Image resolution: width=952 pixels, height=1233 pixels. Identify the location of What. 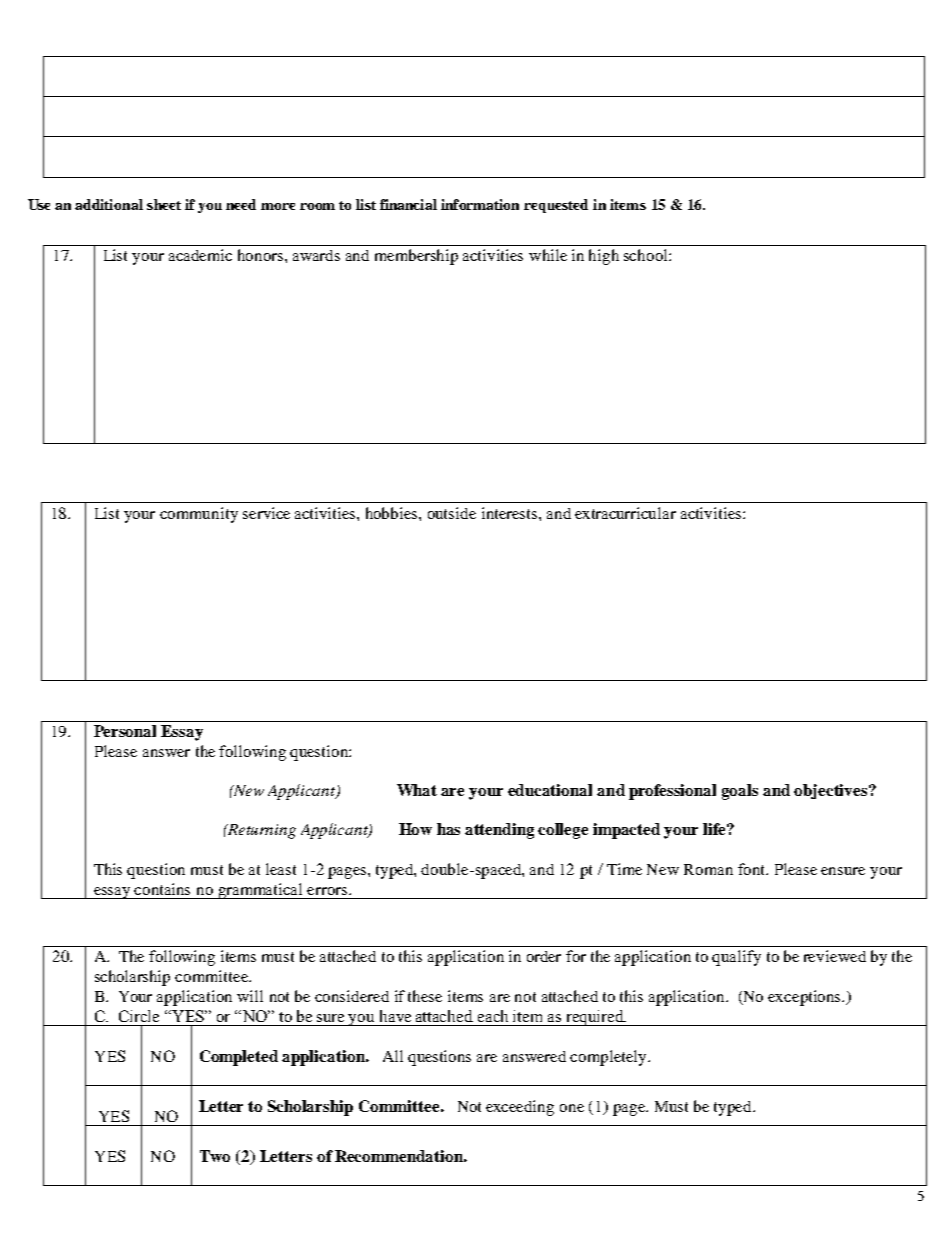
(417, 790).
